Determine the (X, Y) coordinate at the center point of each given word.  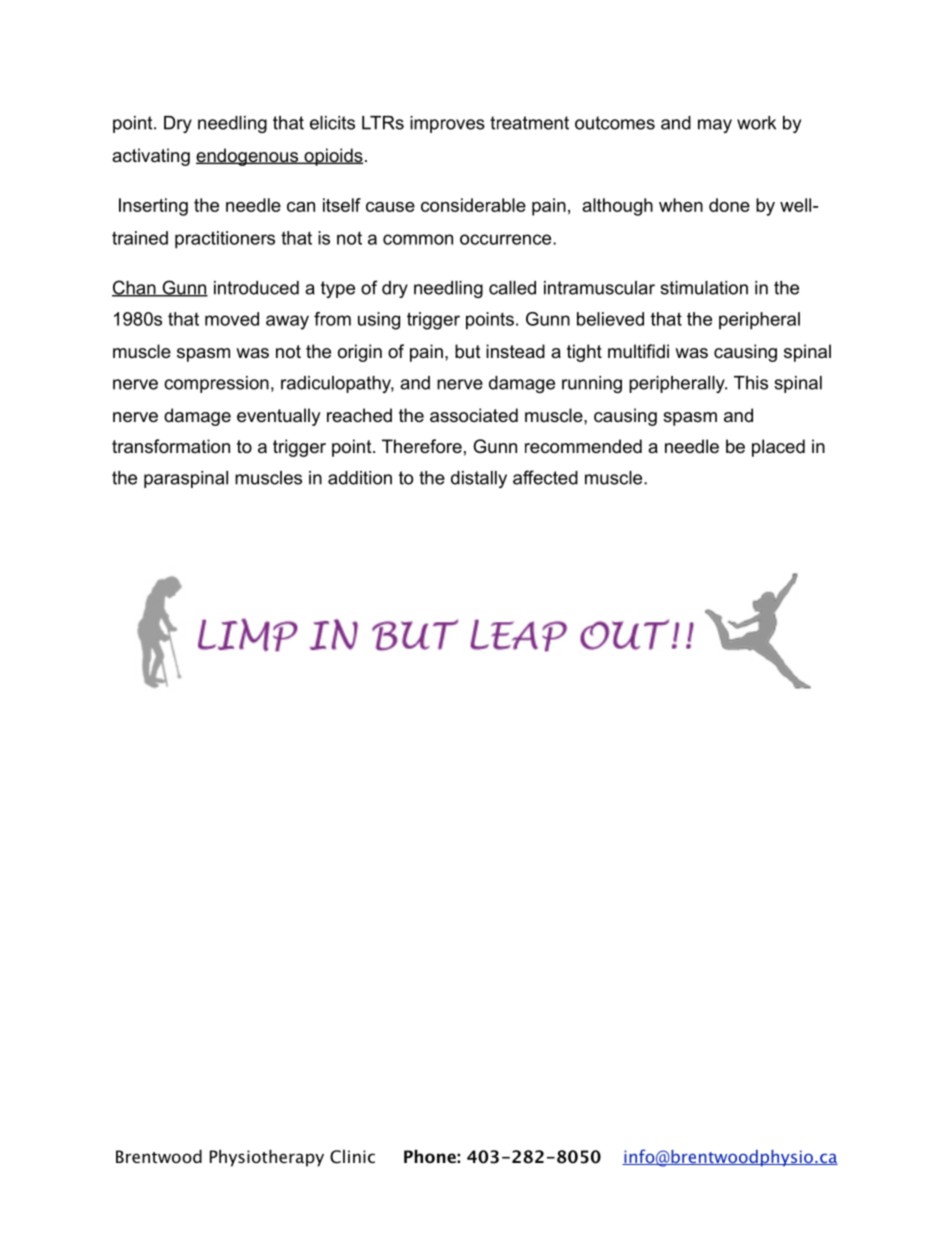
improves (447, 124)
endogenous (248, 157)
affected (545, 477)
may (715, 126)
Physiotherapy (267, 1158)
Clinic (352, 1157)
